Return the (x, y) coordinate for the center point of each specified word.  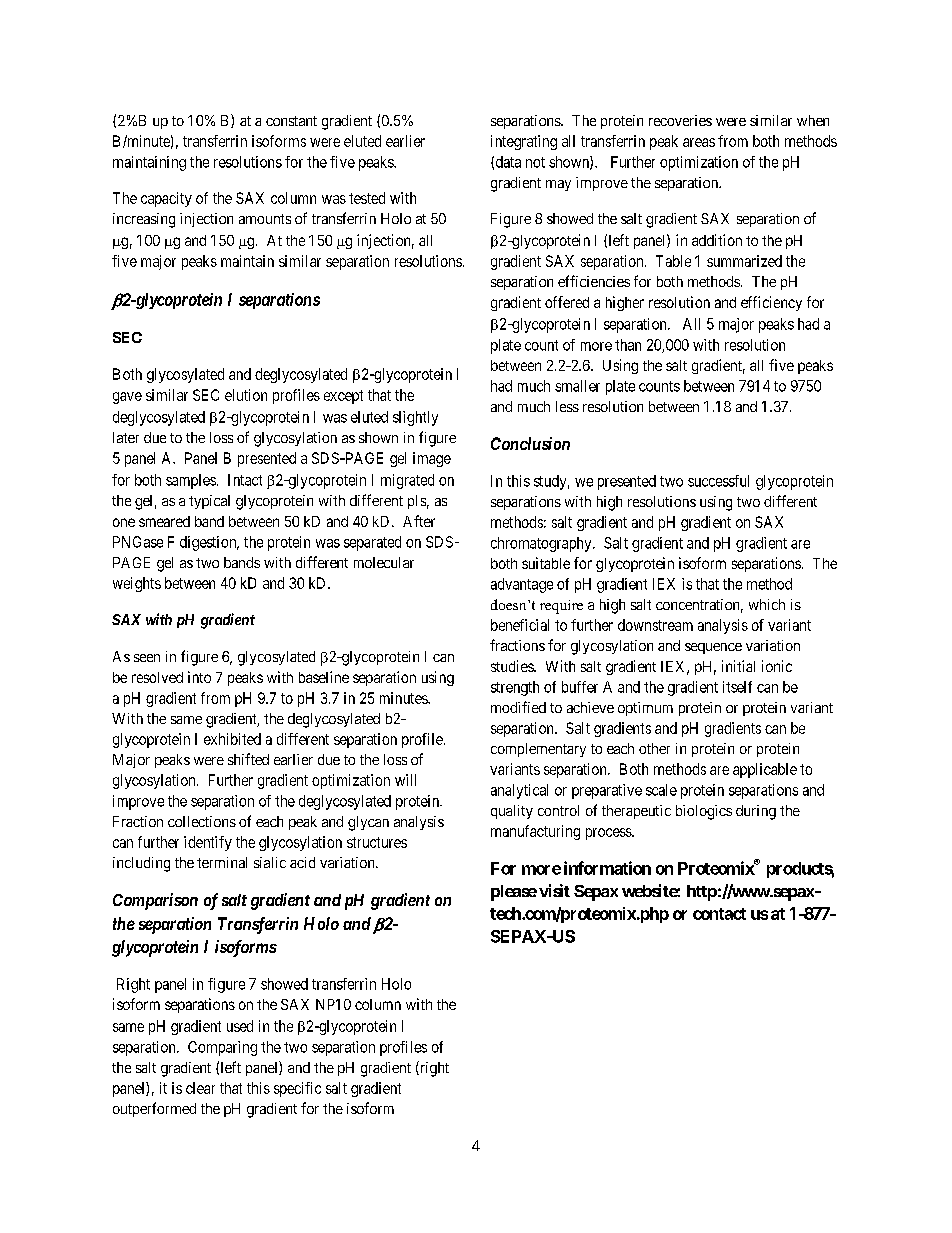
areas (699, 142)
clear (200, 1088)
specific (297, 1089)
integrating (524, 142)
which (767, 604)
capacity (166, 199)
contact (719, 914)
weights (137, 584)
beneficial (520, 625)
